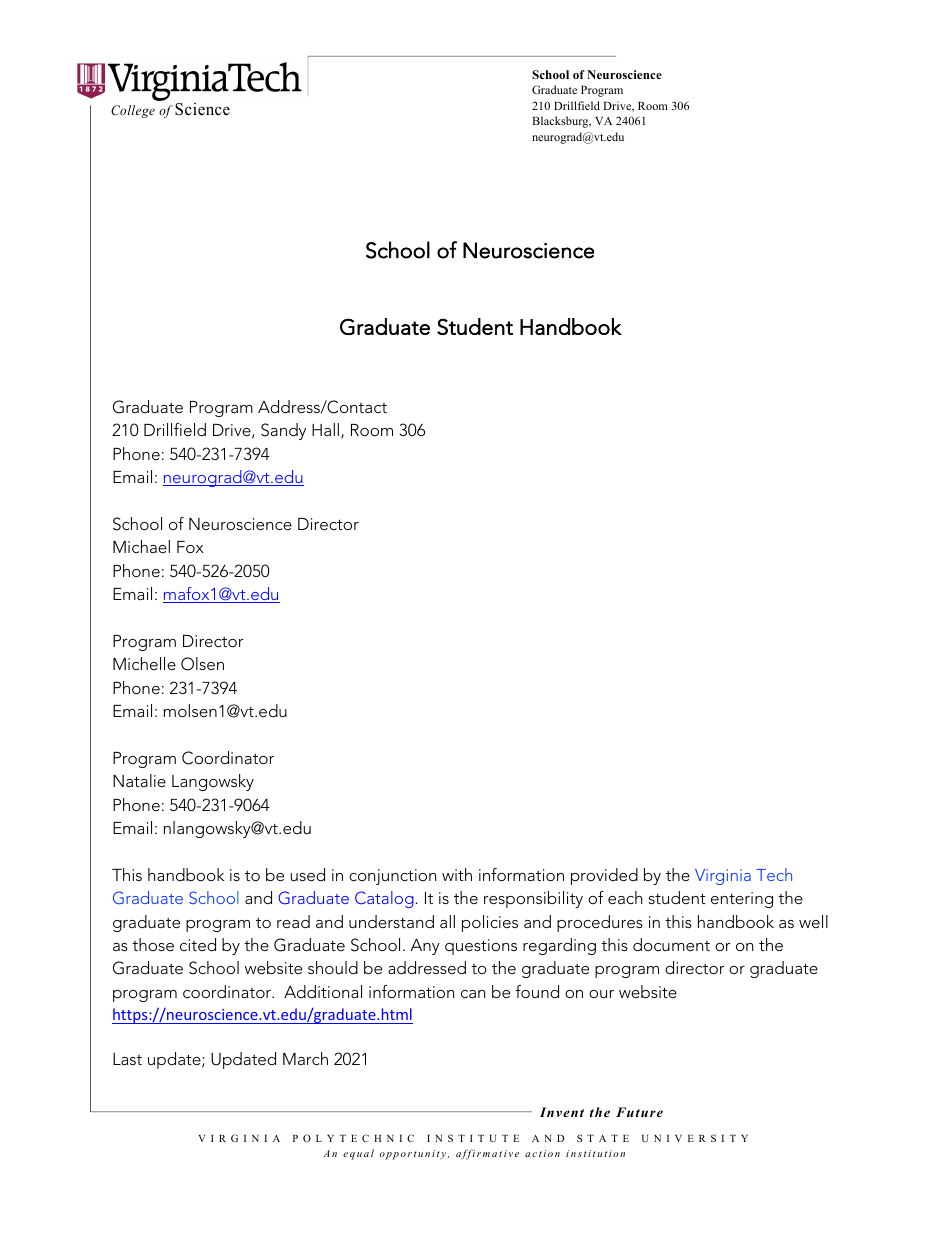  What do you see at coordinates (457, 874) in the screenshot?
I see `with` at bounding box center [457, 874].
